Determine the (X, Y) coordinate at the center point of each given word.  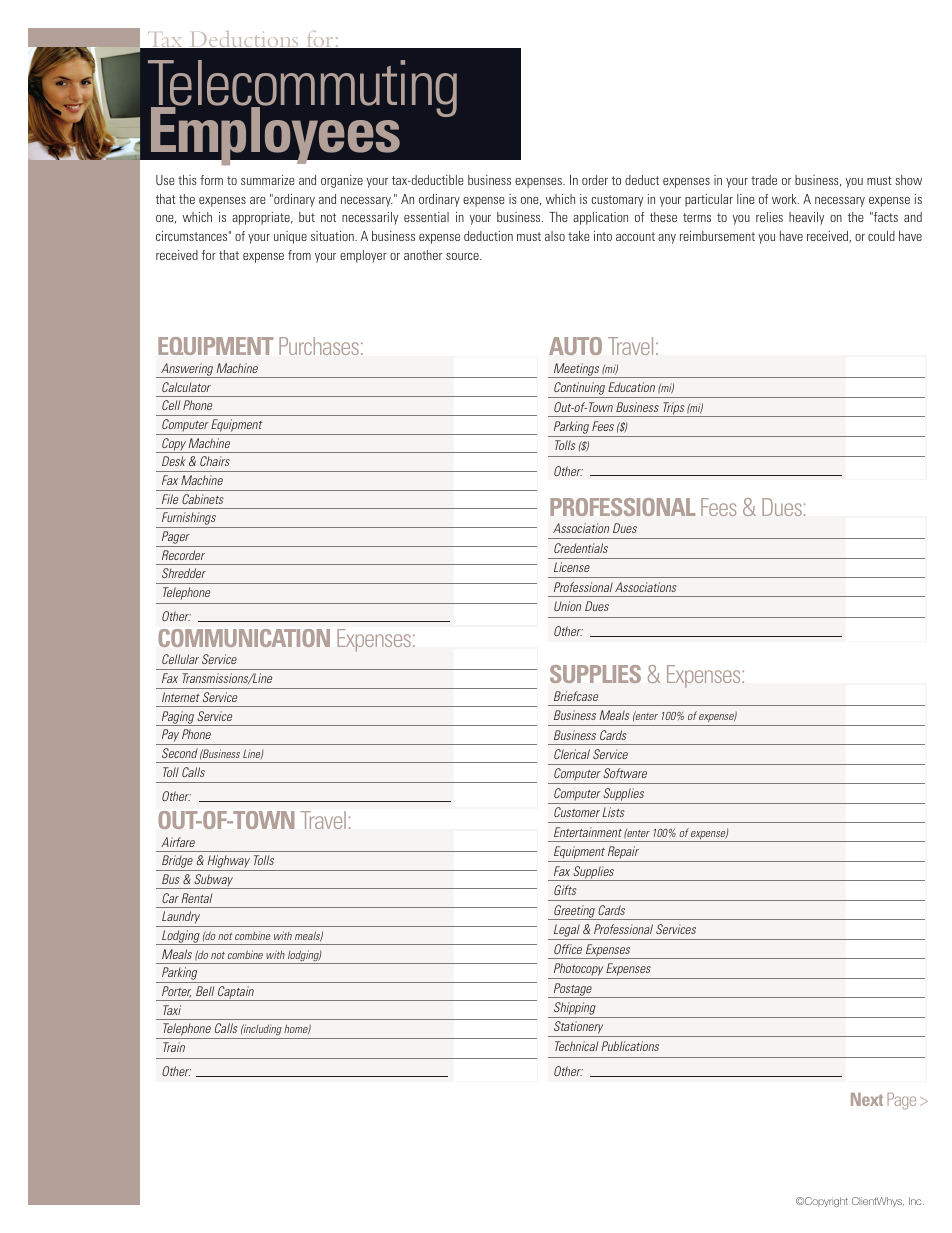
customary (617, 201)
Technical (576, 1046)
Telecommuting (302, 90)
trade (764, 180)
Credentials (581, 548)
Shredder (184, 573)
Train (174, 1047)
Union (567, 606)
